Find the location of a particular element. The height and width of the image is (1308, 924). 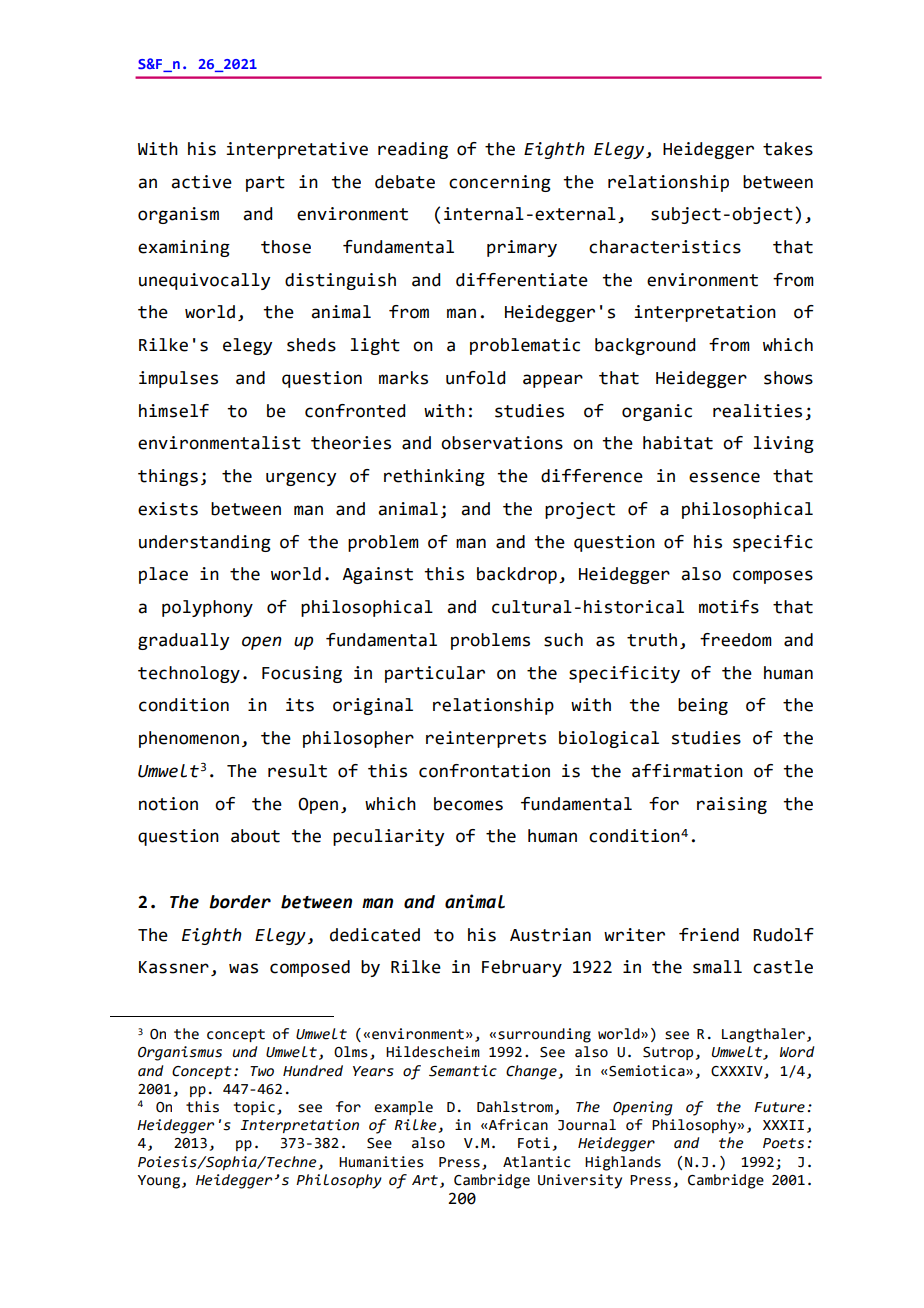

Atlantic is located at coordinates (536, 1162).
